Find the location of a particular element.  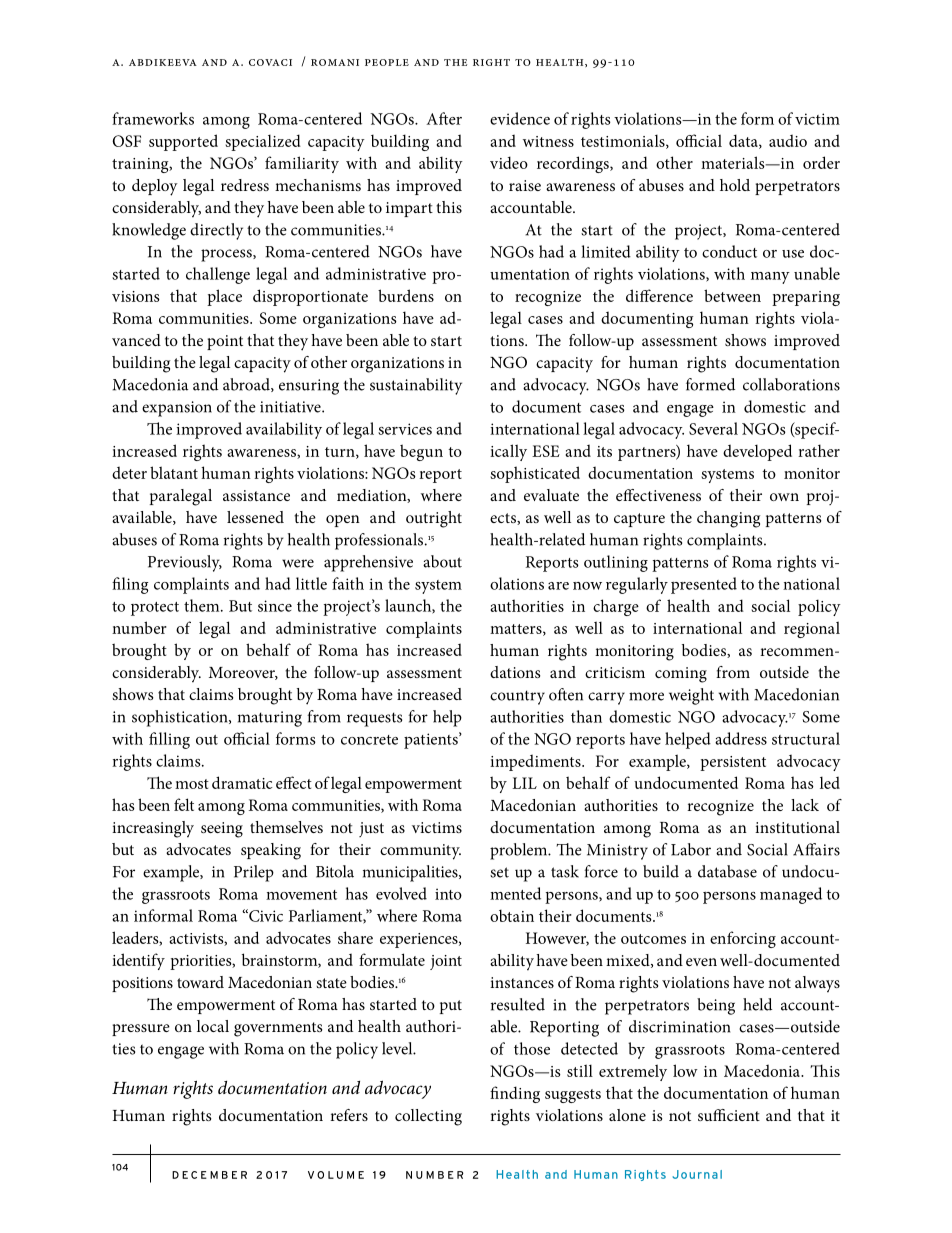

supported is located at coordinates (183, 142).
